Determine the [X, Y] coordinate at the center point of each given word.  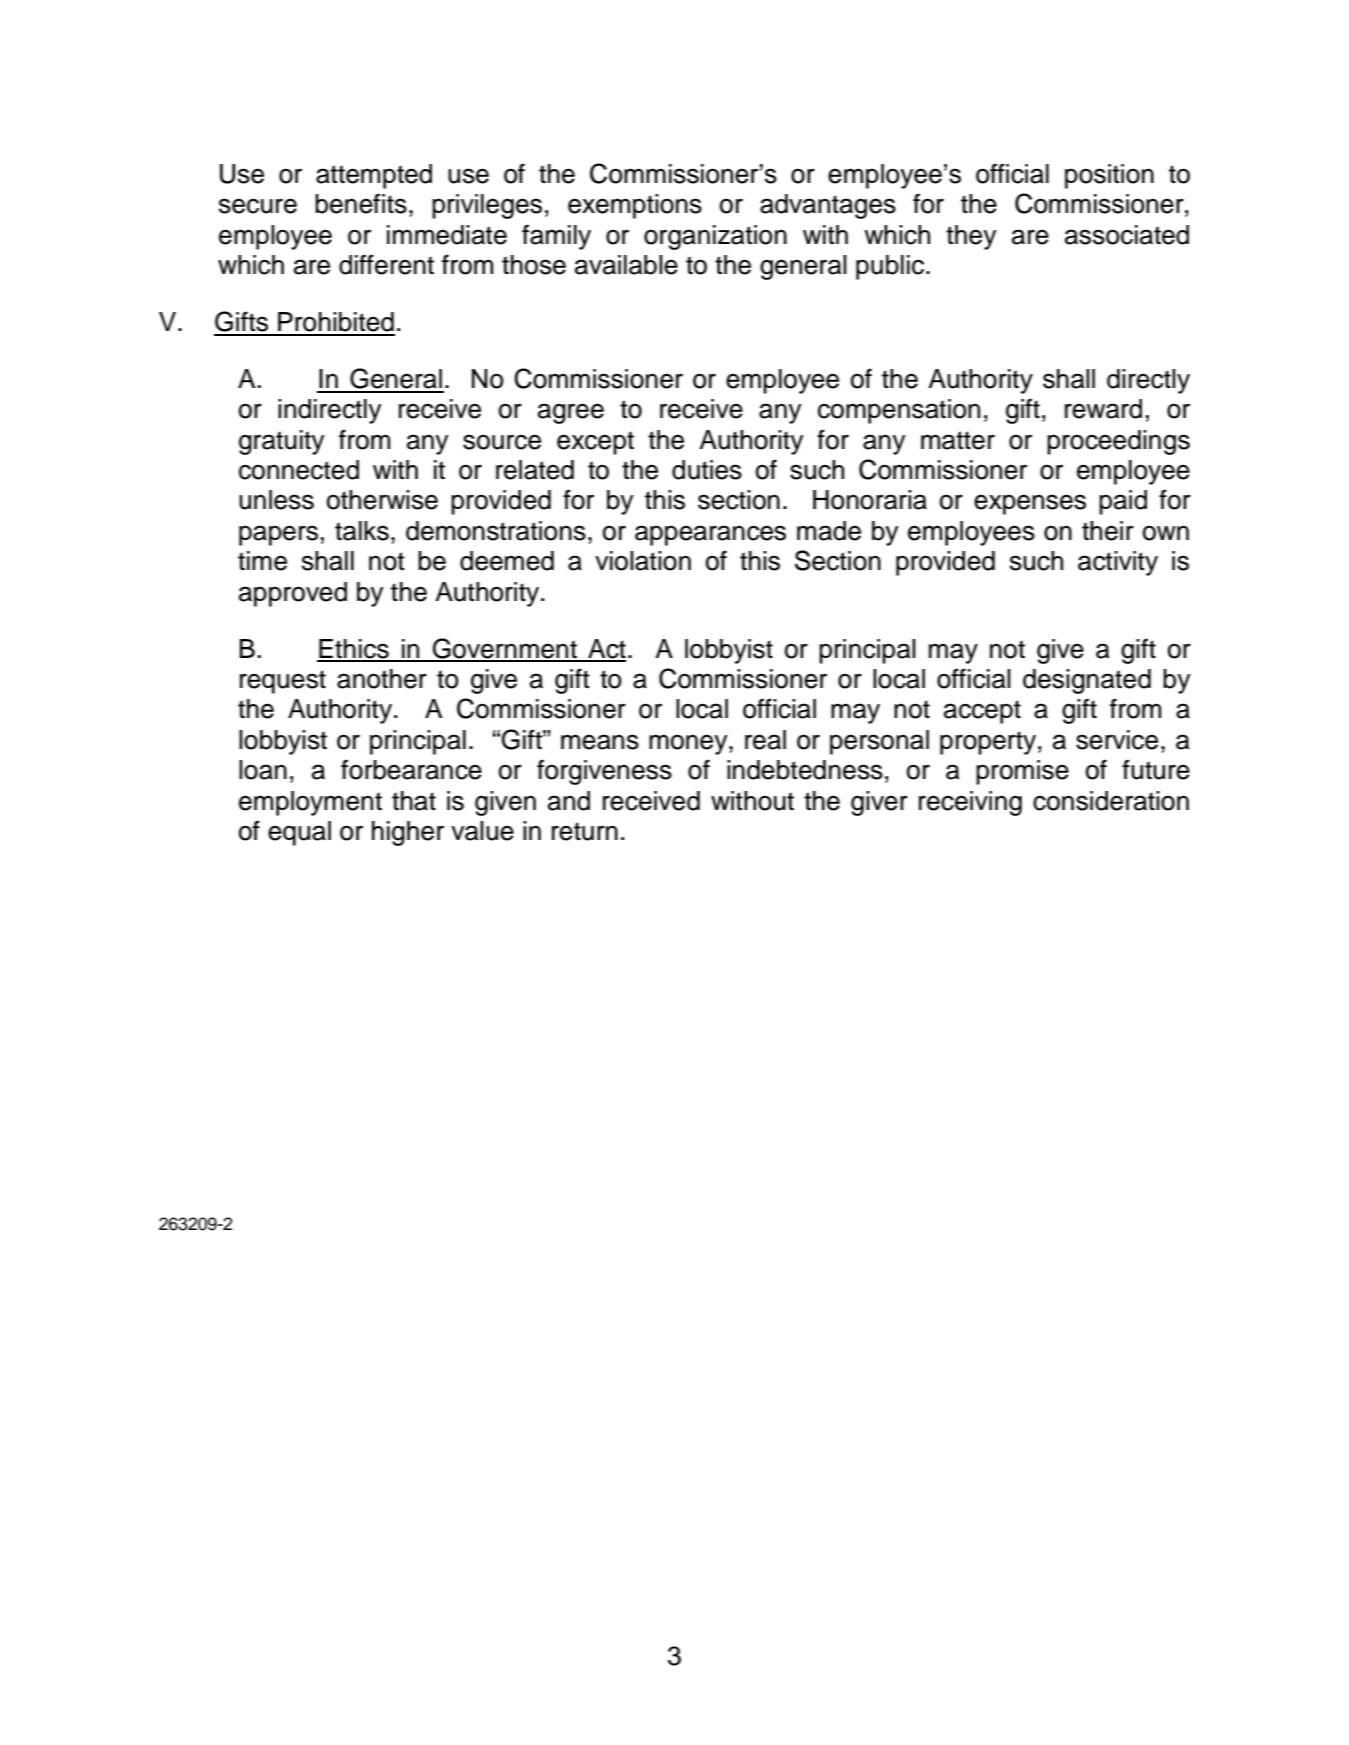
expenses [1030, 504]
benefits [361, 203]
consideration [1111, 801]
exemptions [635, 206]
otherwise [382, 500]
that [414, 801]
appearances [710, 535]
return [585, 831]
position [1109, 176]
